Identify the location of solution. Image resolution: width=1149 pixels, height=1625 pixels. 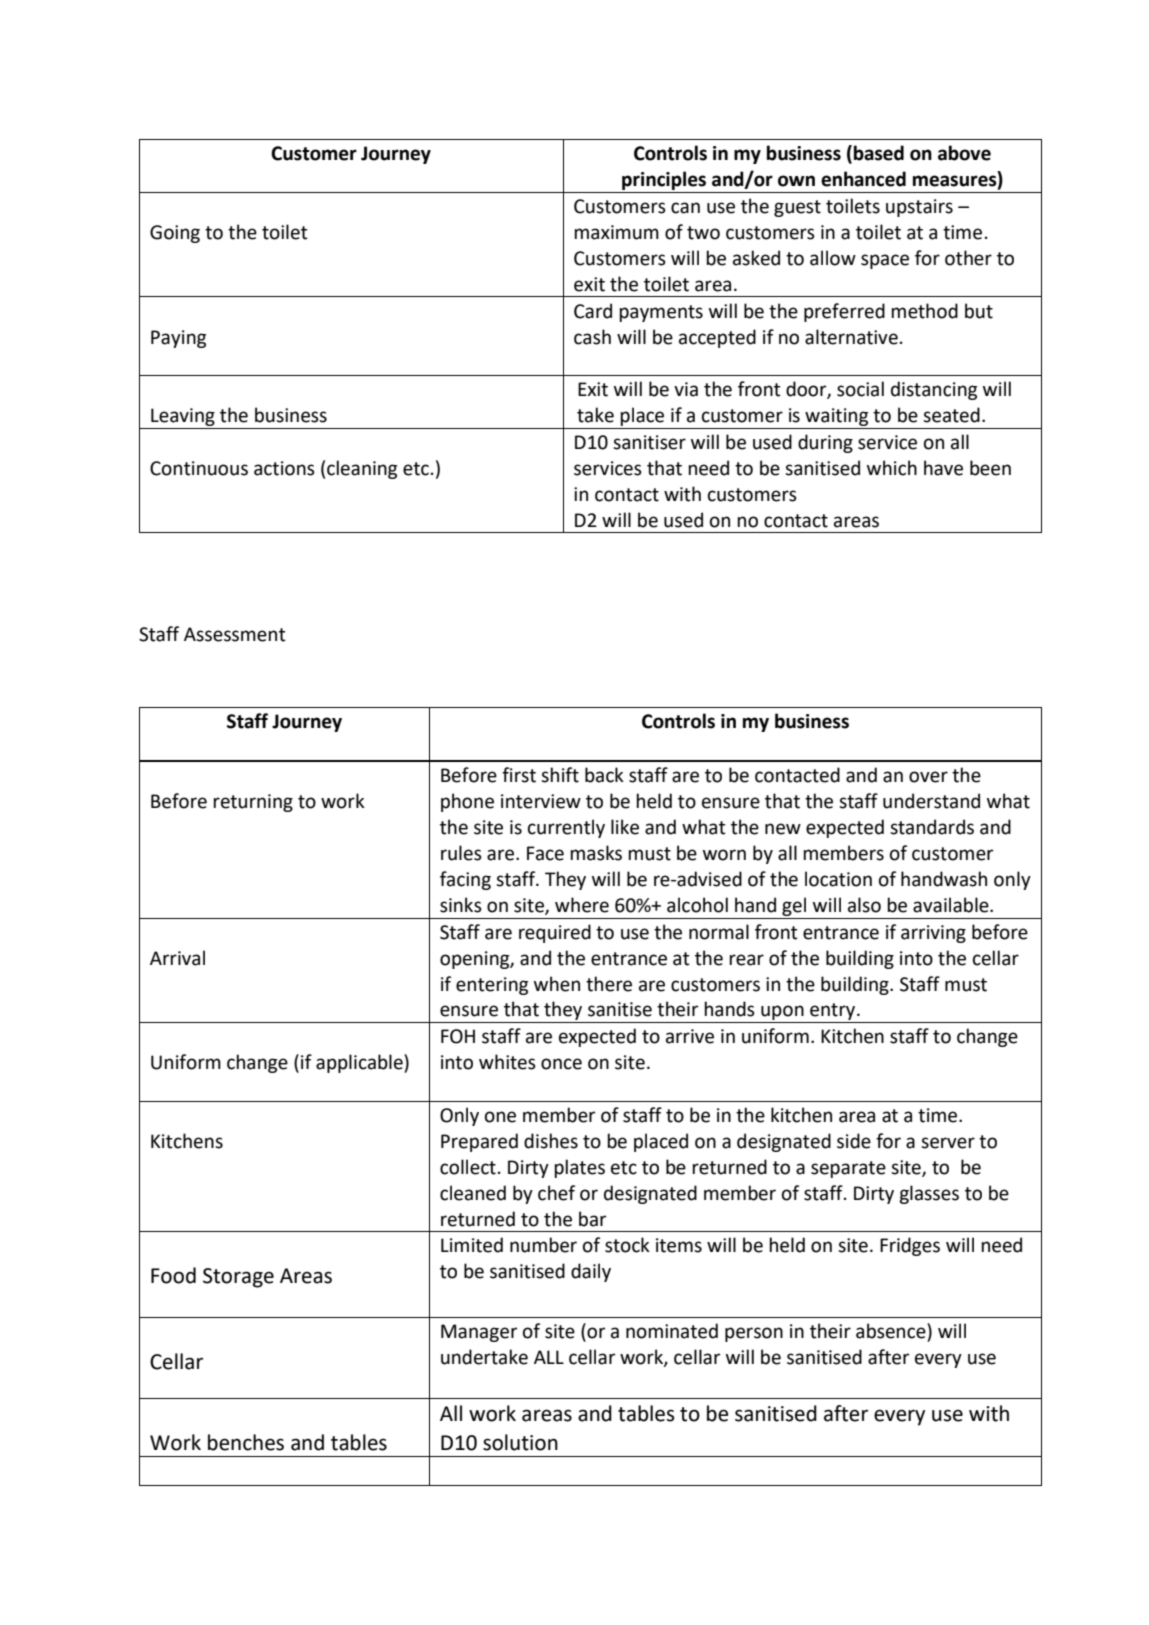
(520, 1442).
